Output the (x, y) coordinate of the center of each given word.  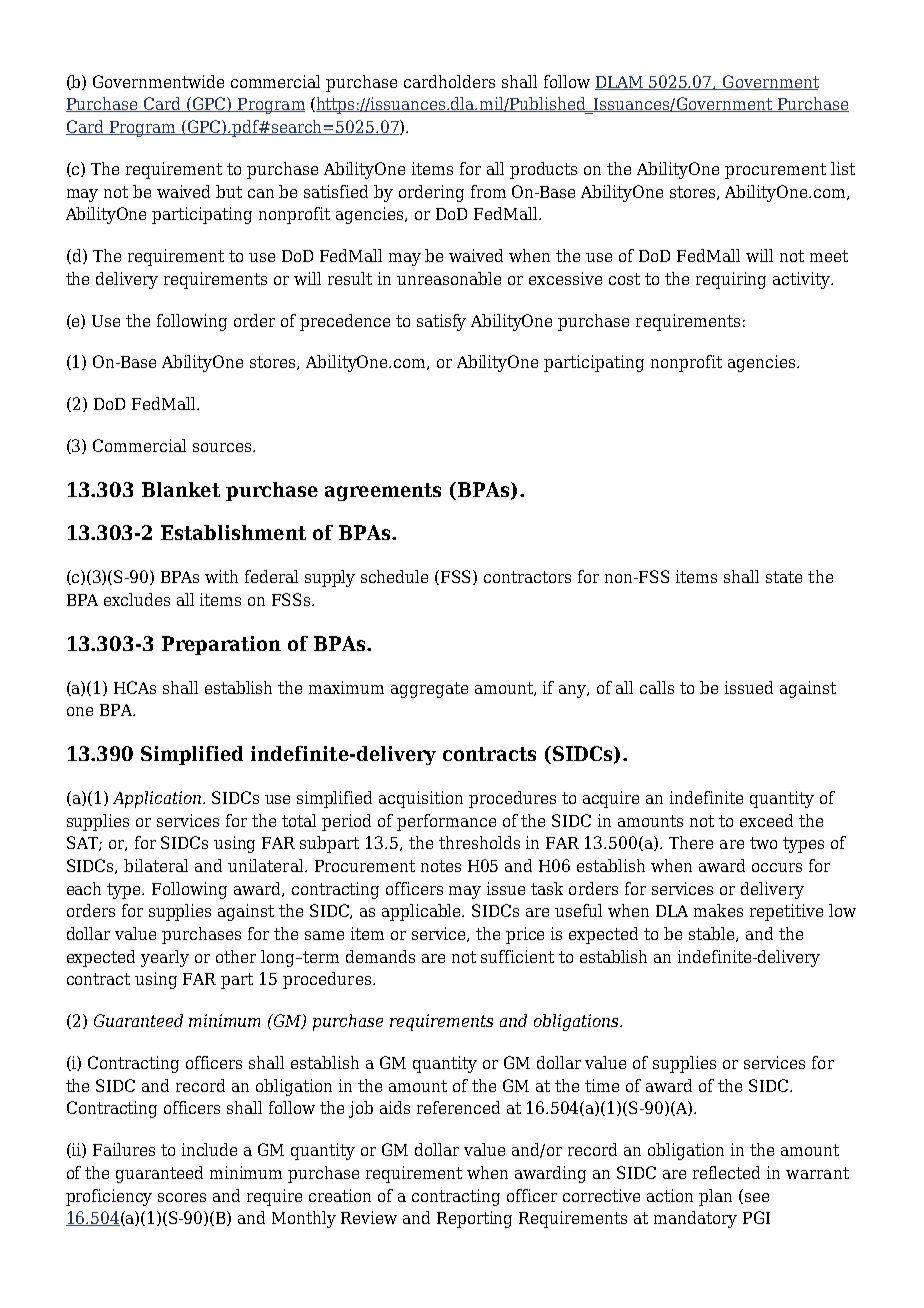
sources (222, 447)
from (488, 191)
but (229, 191)
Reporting (474, 1219)
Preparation (221, 645)
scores (182, 1197)
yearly (165, 958)
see (755, 1198)
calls (657, 687)
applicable (423, 912)
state (784, 577)
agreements (383, 492)
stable (713, 934)
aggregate (429, 690)
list (843, 168)
